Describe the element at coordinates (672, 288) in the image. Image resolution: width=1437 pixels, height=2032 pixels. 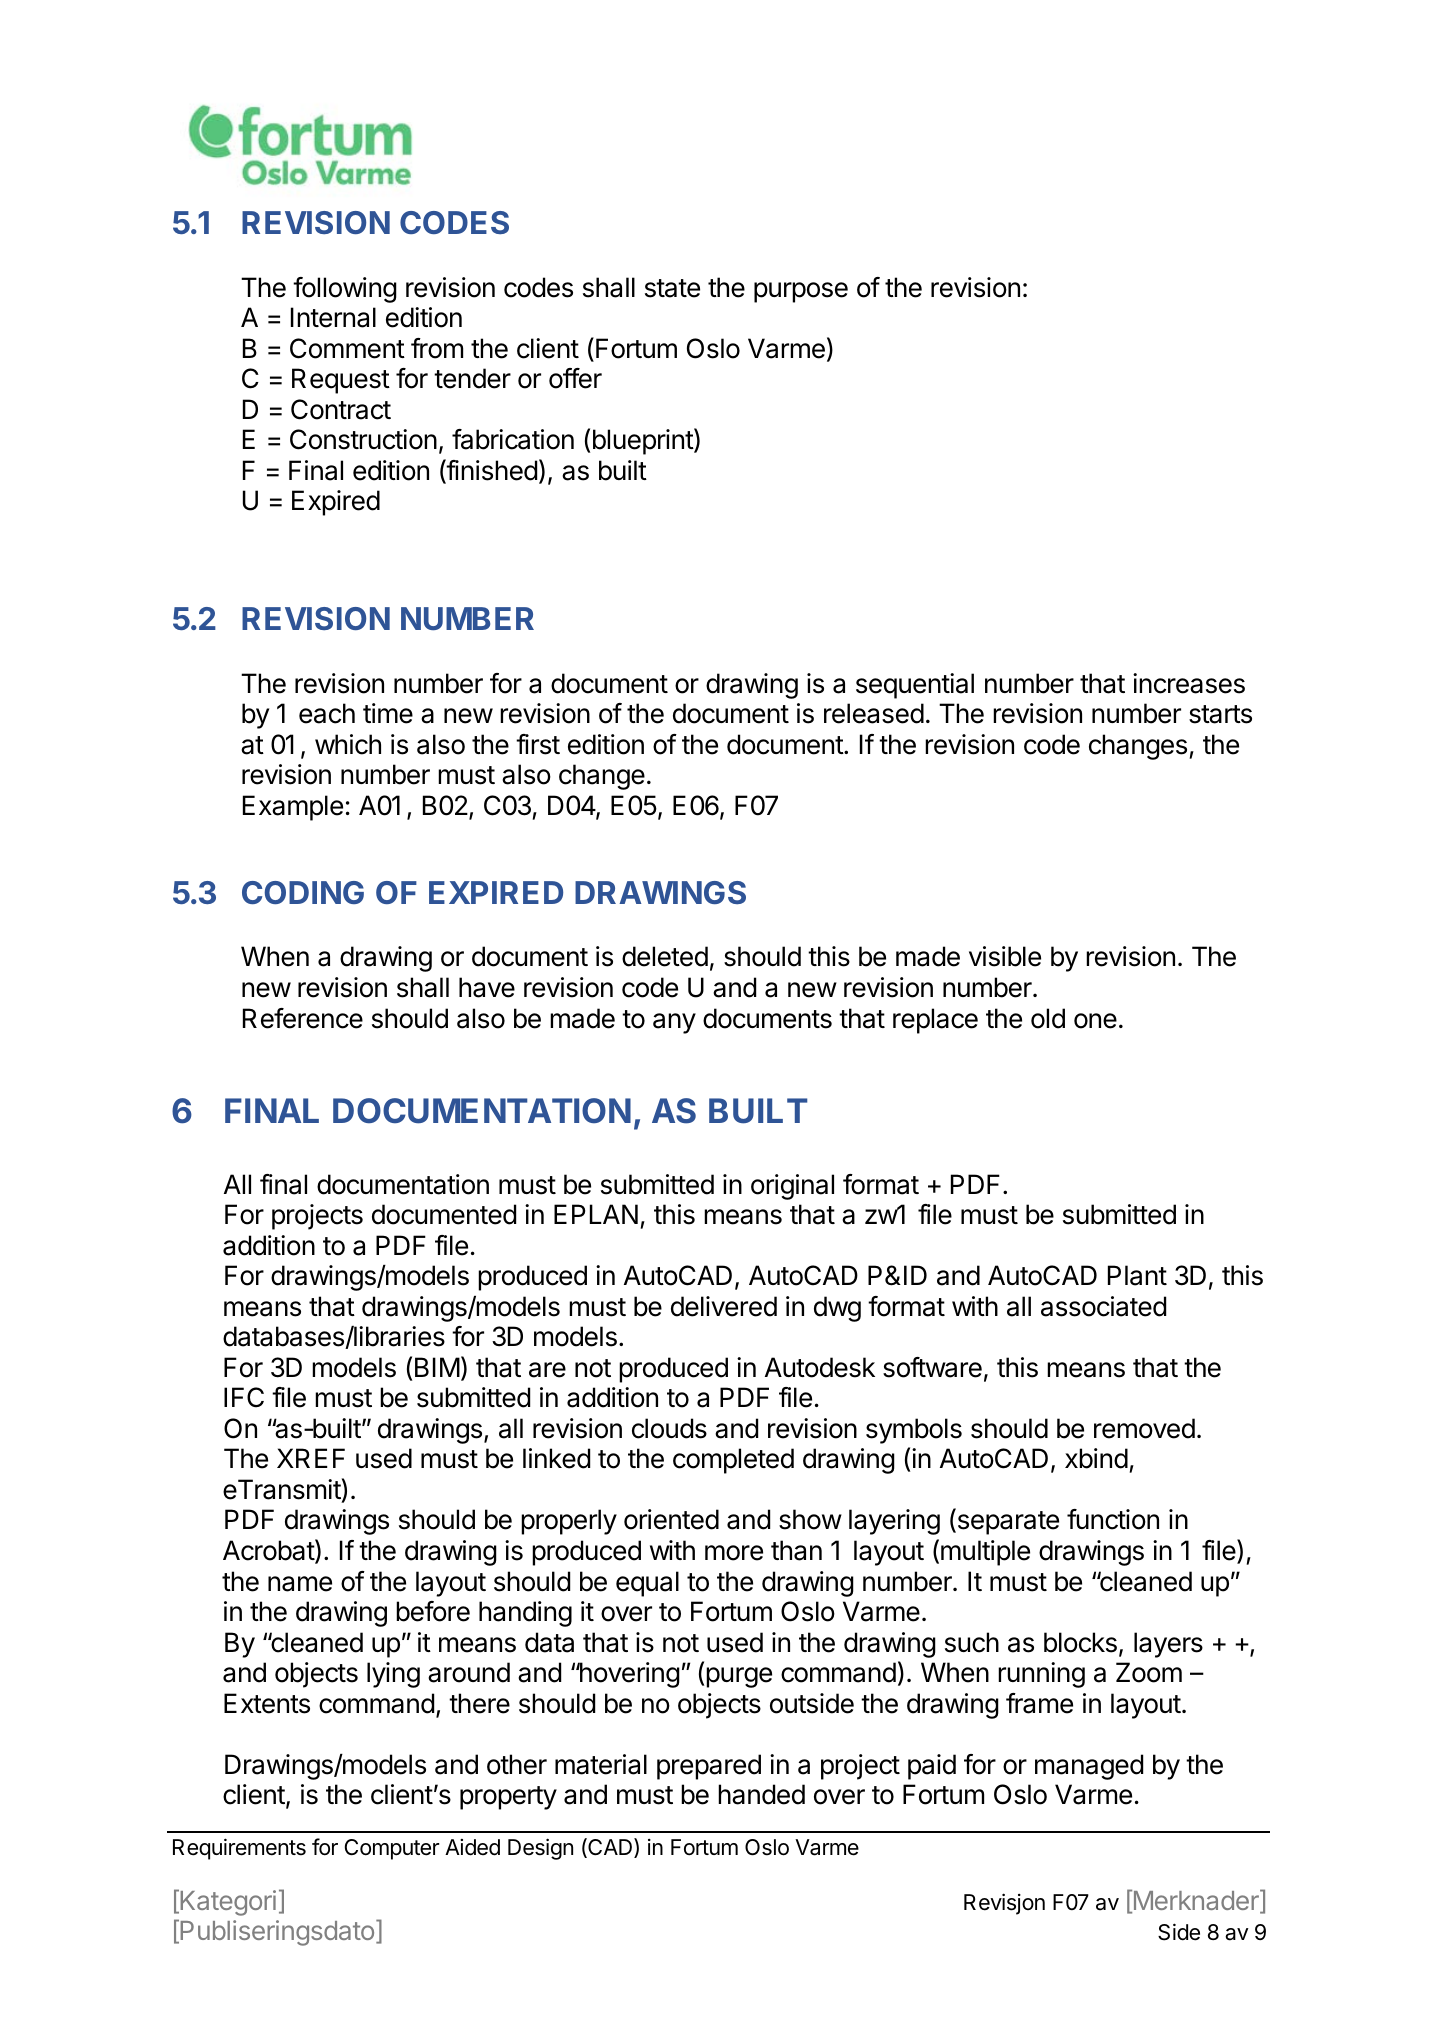
I see `state` at that location.
